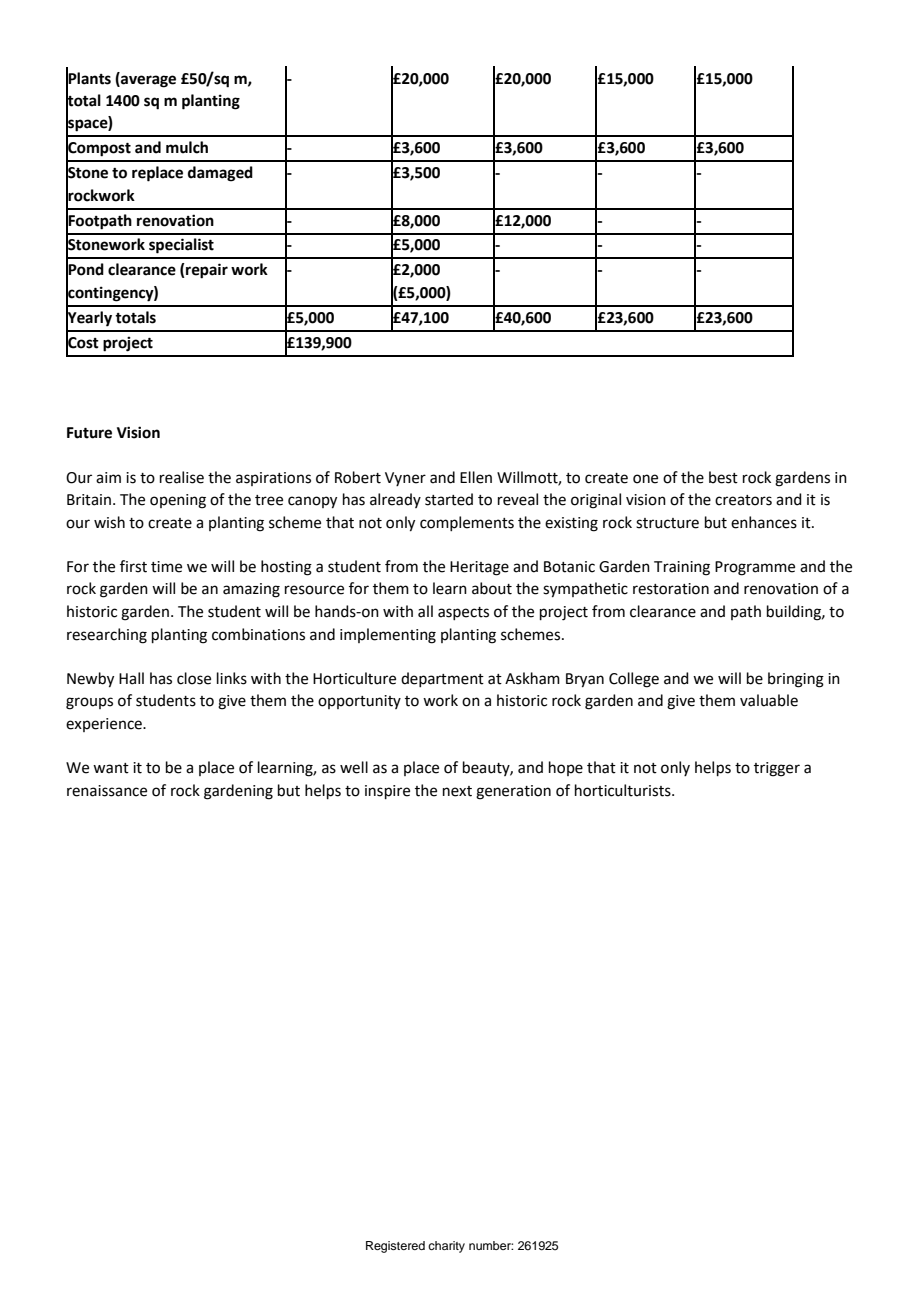 The width and height of the image is (924, 1308). Describe the element at coordinates (220, 174) in the image. I see `damaged` at that location.
